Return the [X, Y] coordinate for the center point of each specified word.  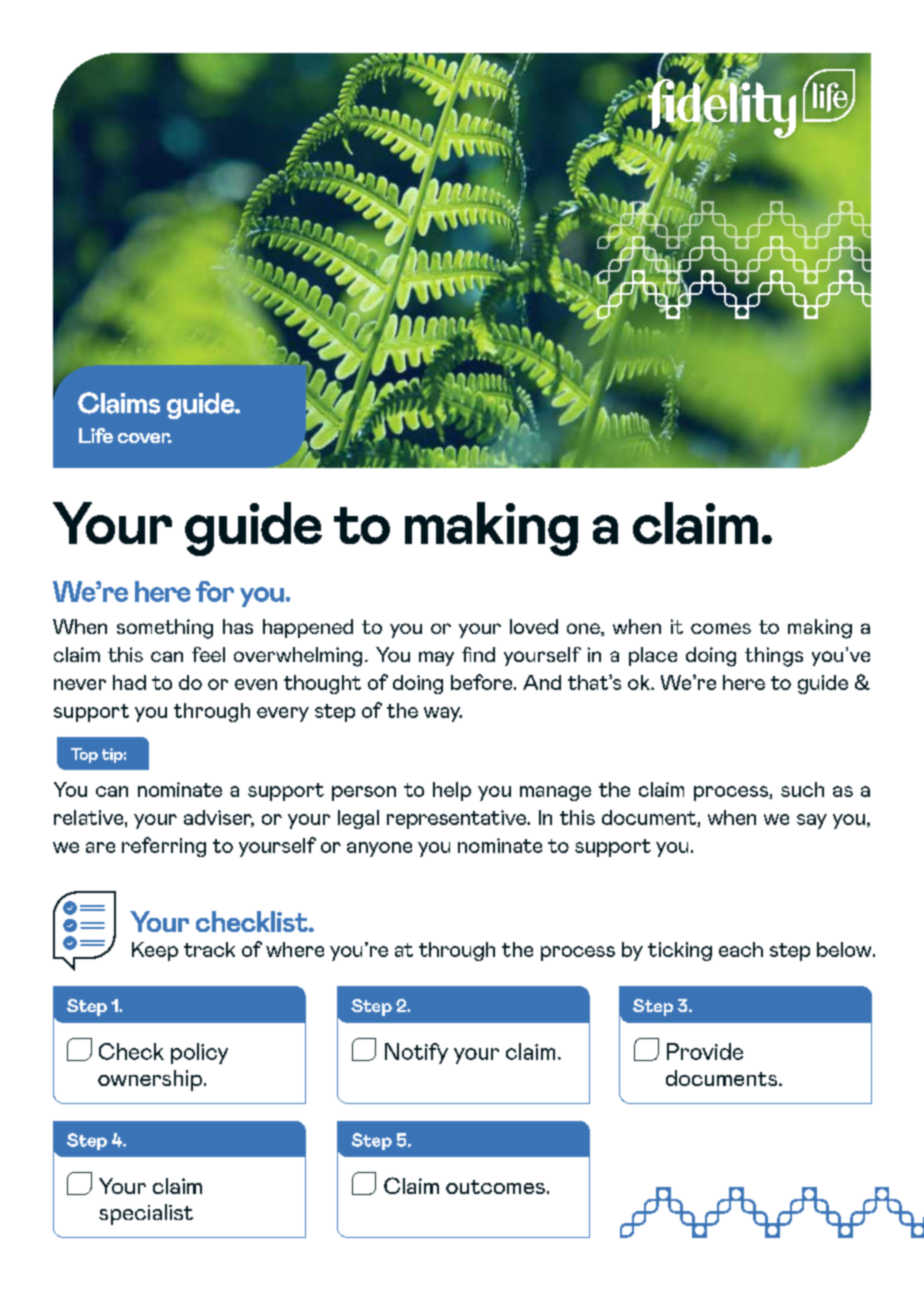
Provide [705, 1051]
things [774, 657]
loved [534, 626]
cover [145, 438]
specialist [146, 1214]
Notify [416, 1053]
